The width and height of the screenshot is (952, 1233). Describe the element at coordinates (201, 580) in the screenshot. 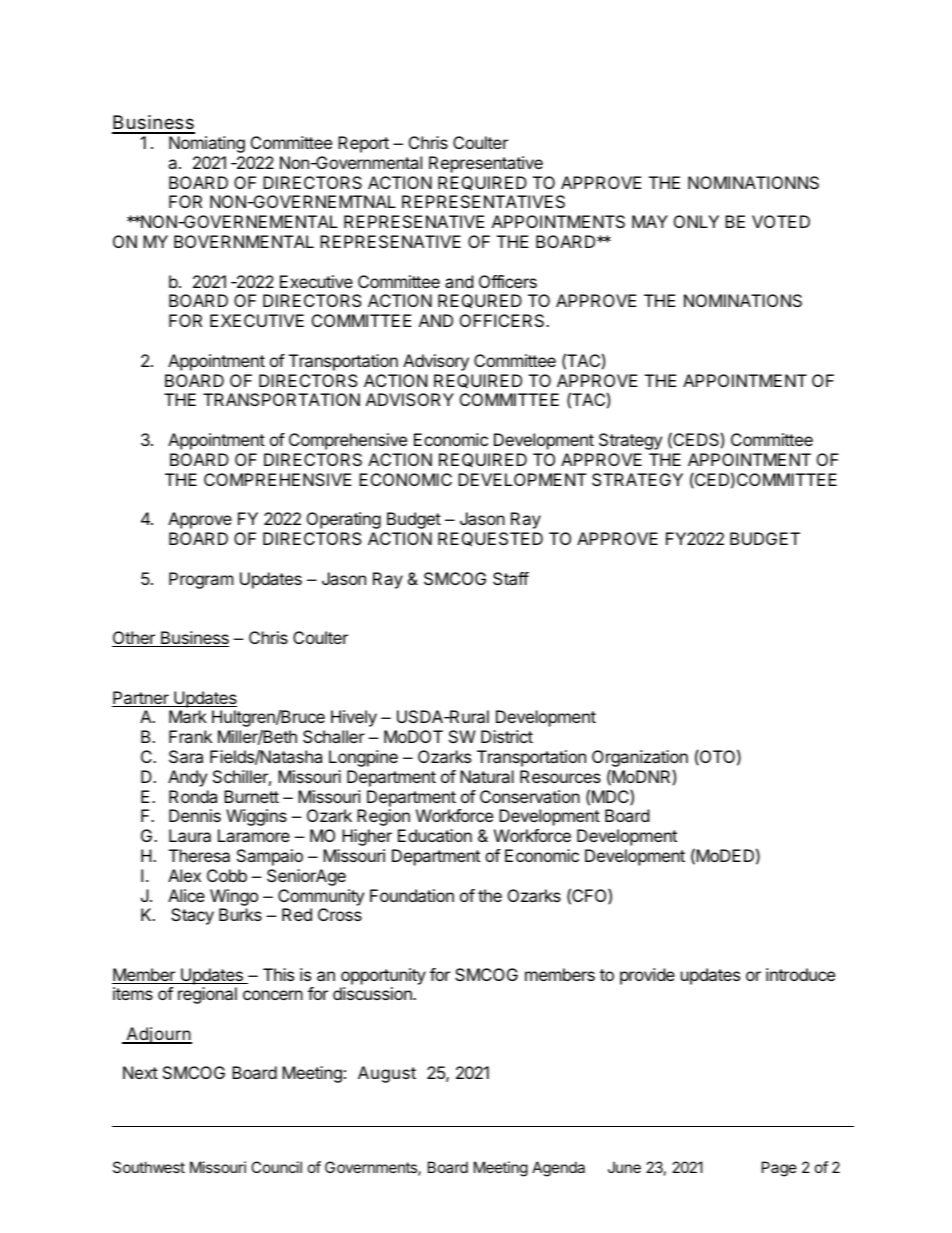

I see `Program` at that location.
